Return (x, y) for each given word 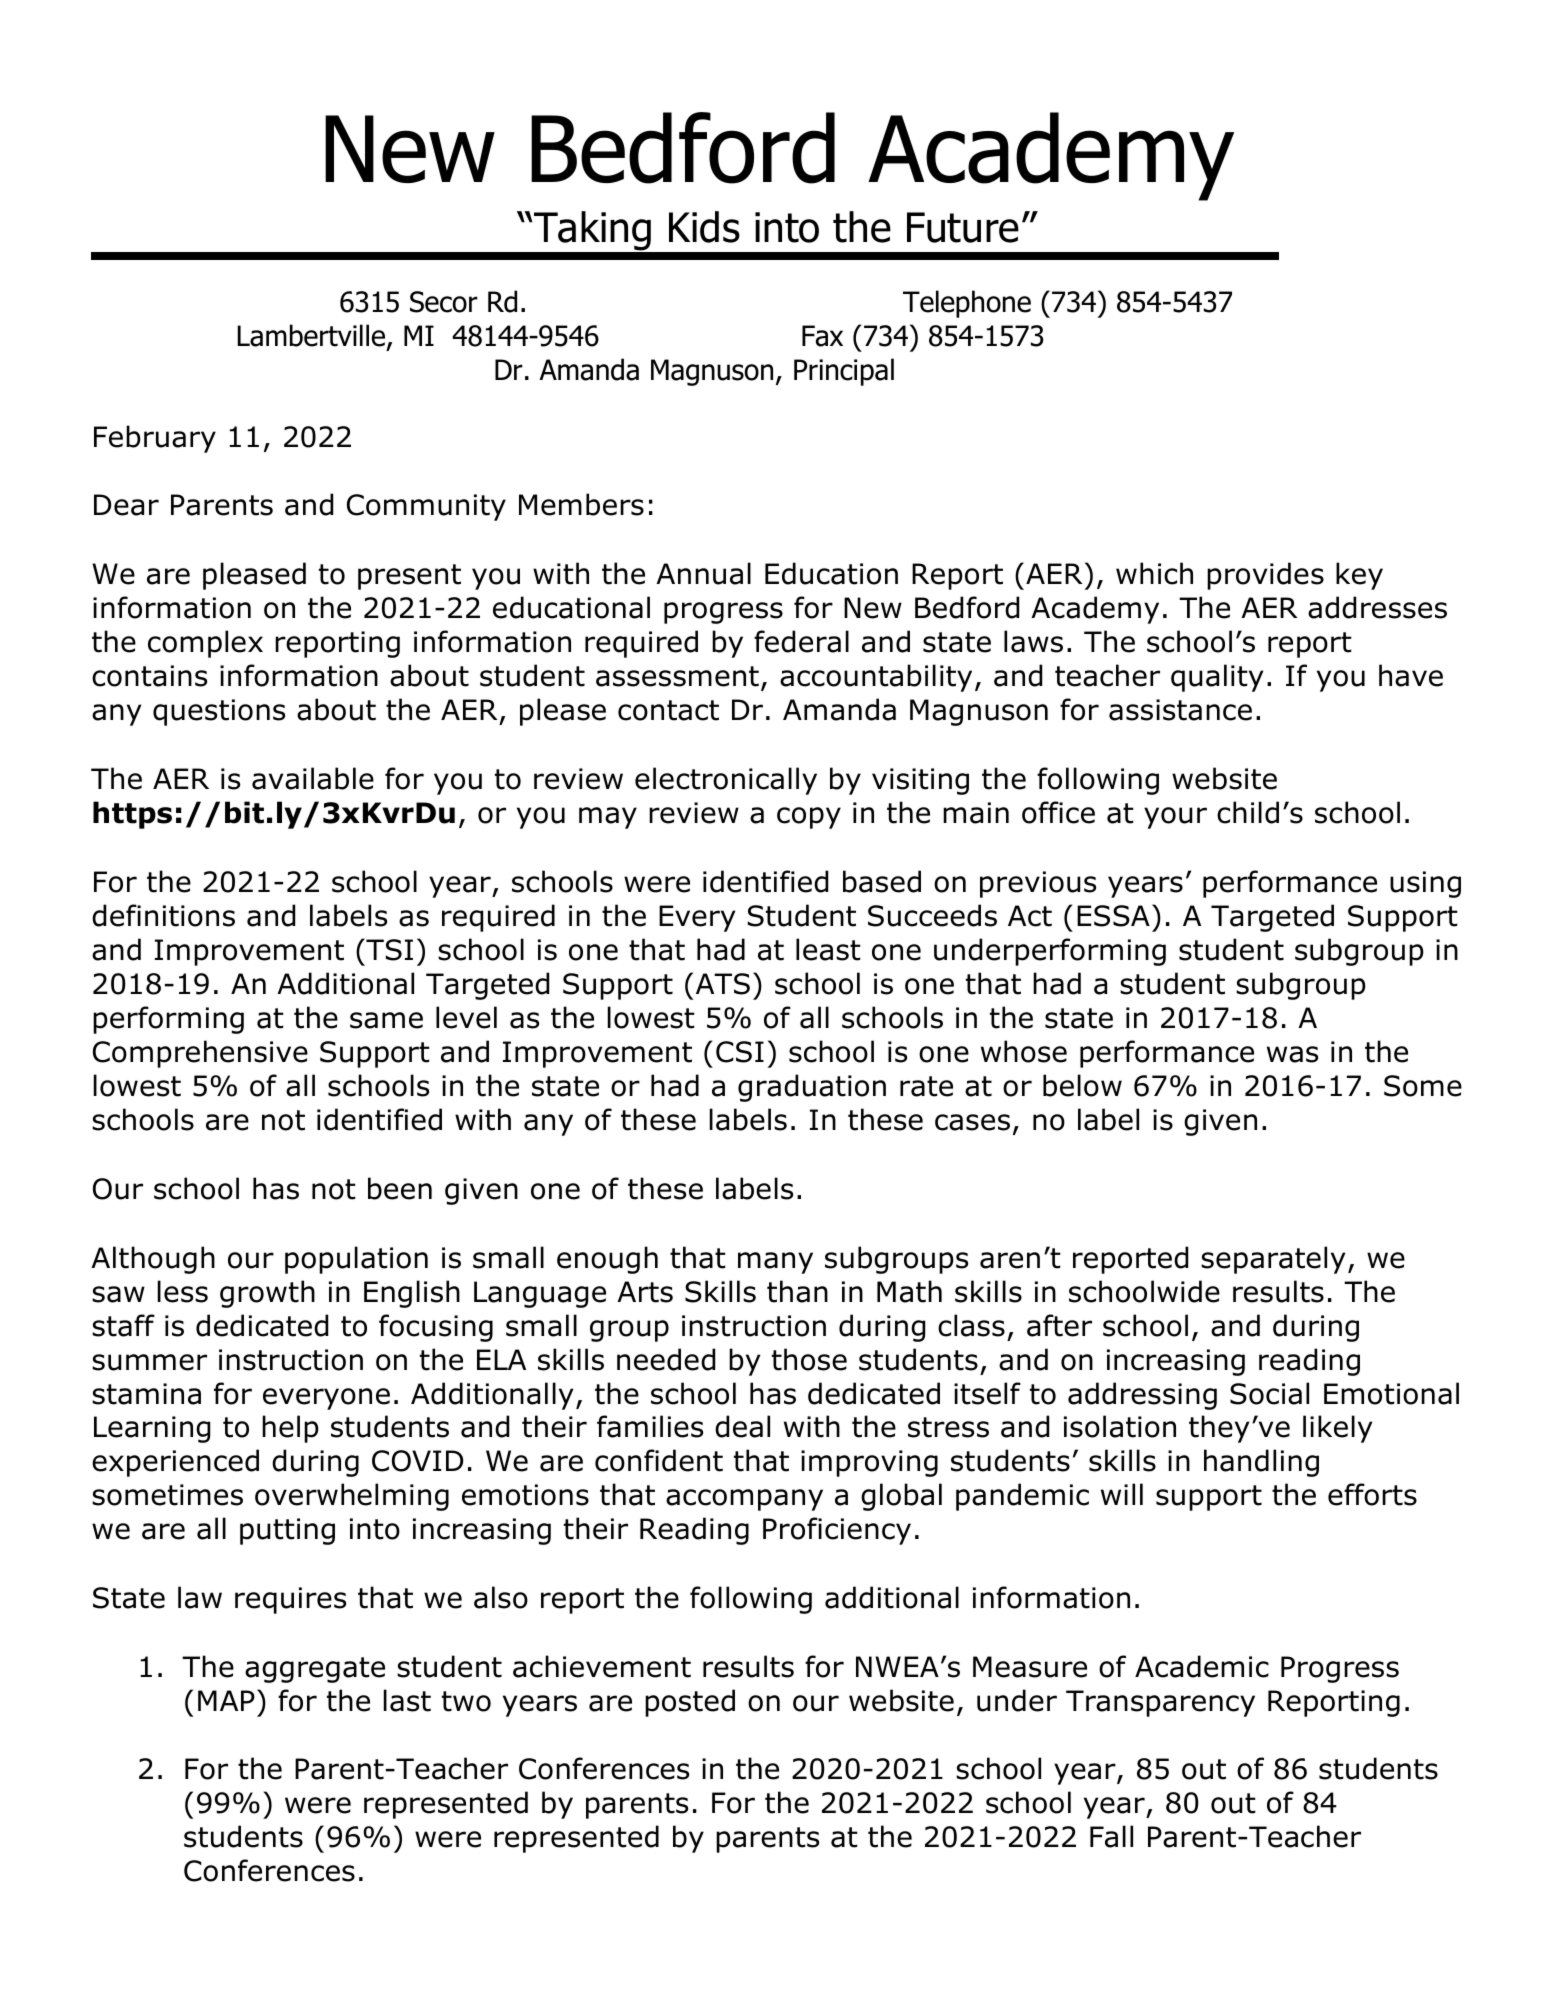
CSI (740, 1052)
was (1292, 1054)
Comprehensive (200, 1054)
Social (1269, 1393)
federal (801, 641)
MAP (226, 1700)
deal (742, 1426)
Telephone (967, 304)
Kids (704, 227)
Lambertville (311, 335)
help (290, 1429)
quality (1217, 678)
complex (205, 644)
